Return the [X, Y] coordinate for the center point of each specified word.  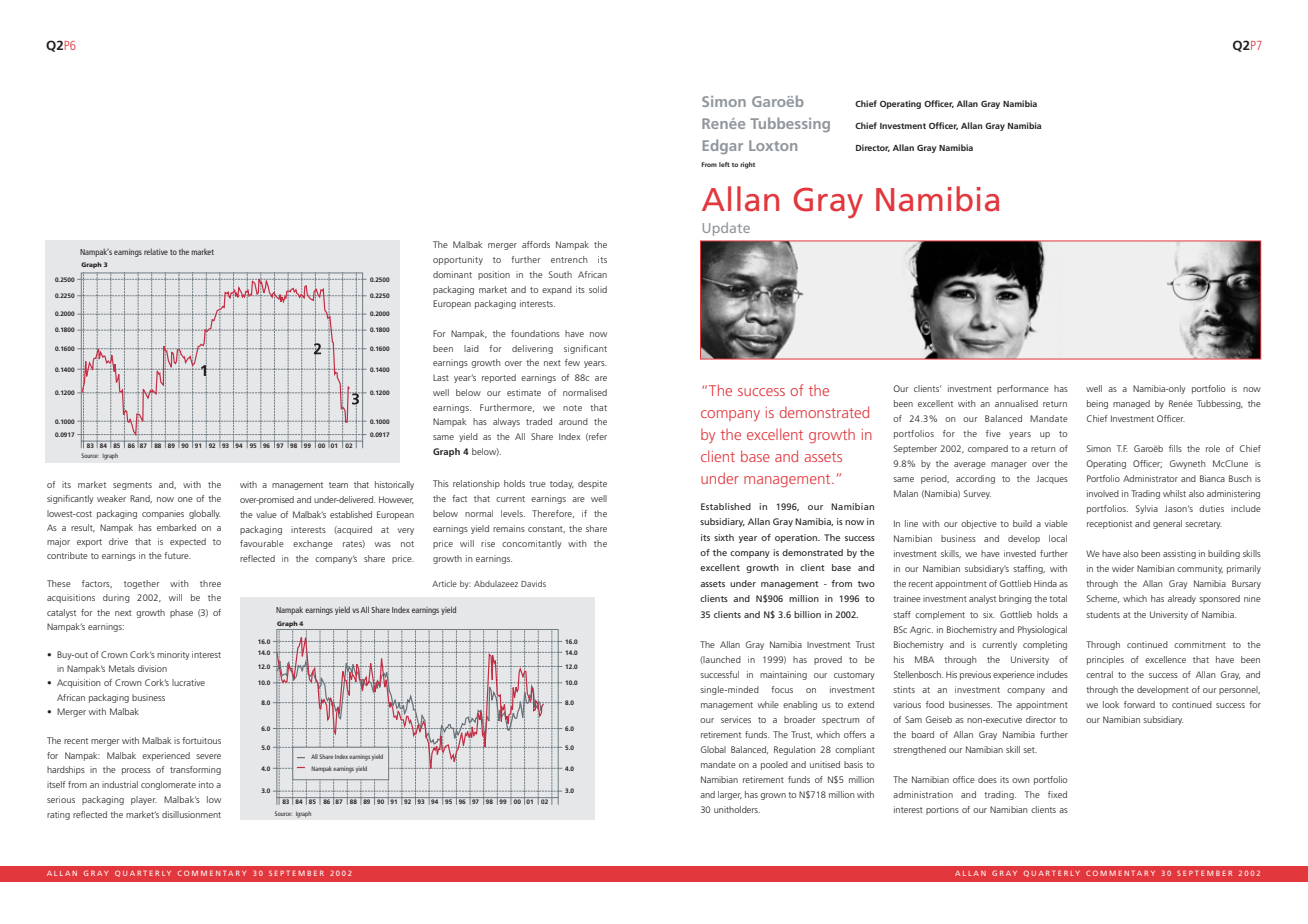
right [747, 165]
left [724, 164]
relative [156, 251]
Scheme [1103, 599]
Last [441, 378]
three [210, 583]
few [572, 362]
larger [730, 795]
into [206, 784]
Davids [533, 583]
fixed [1057, 794]
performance [1023, 389]
